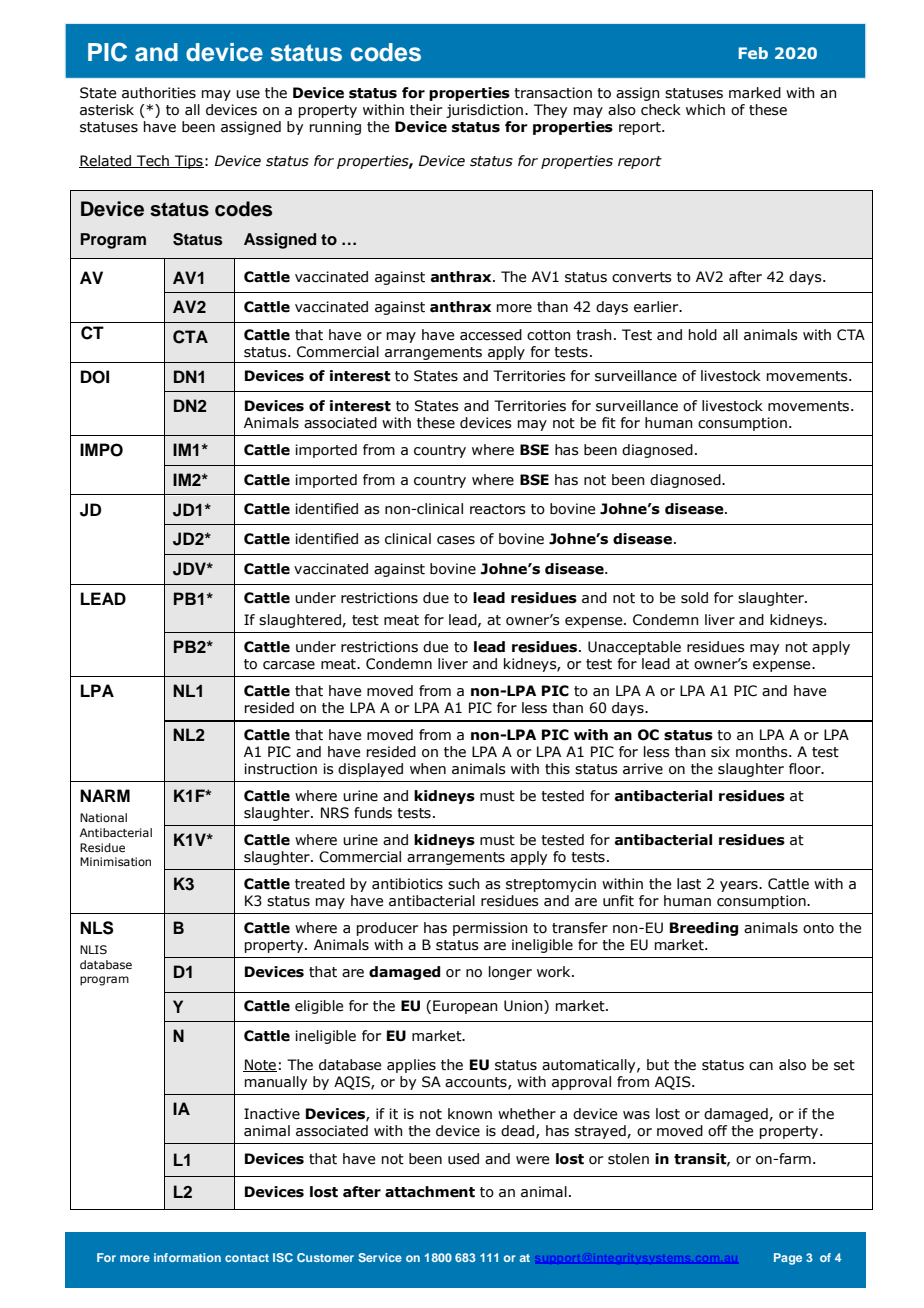 This screenshot has height=1308, width=924. I want to click on cases, so click(456, 540).
